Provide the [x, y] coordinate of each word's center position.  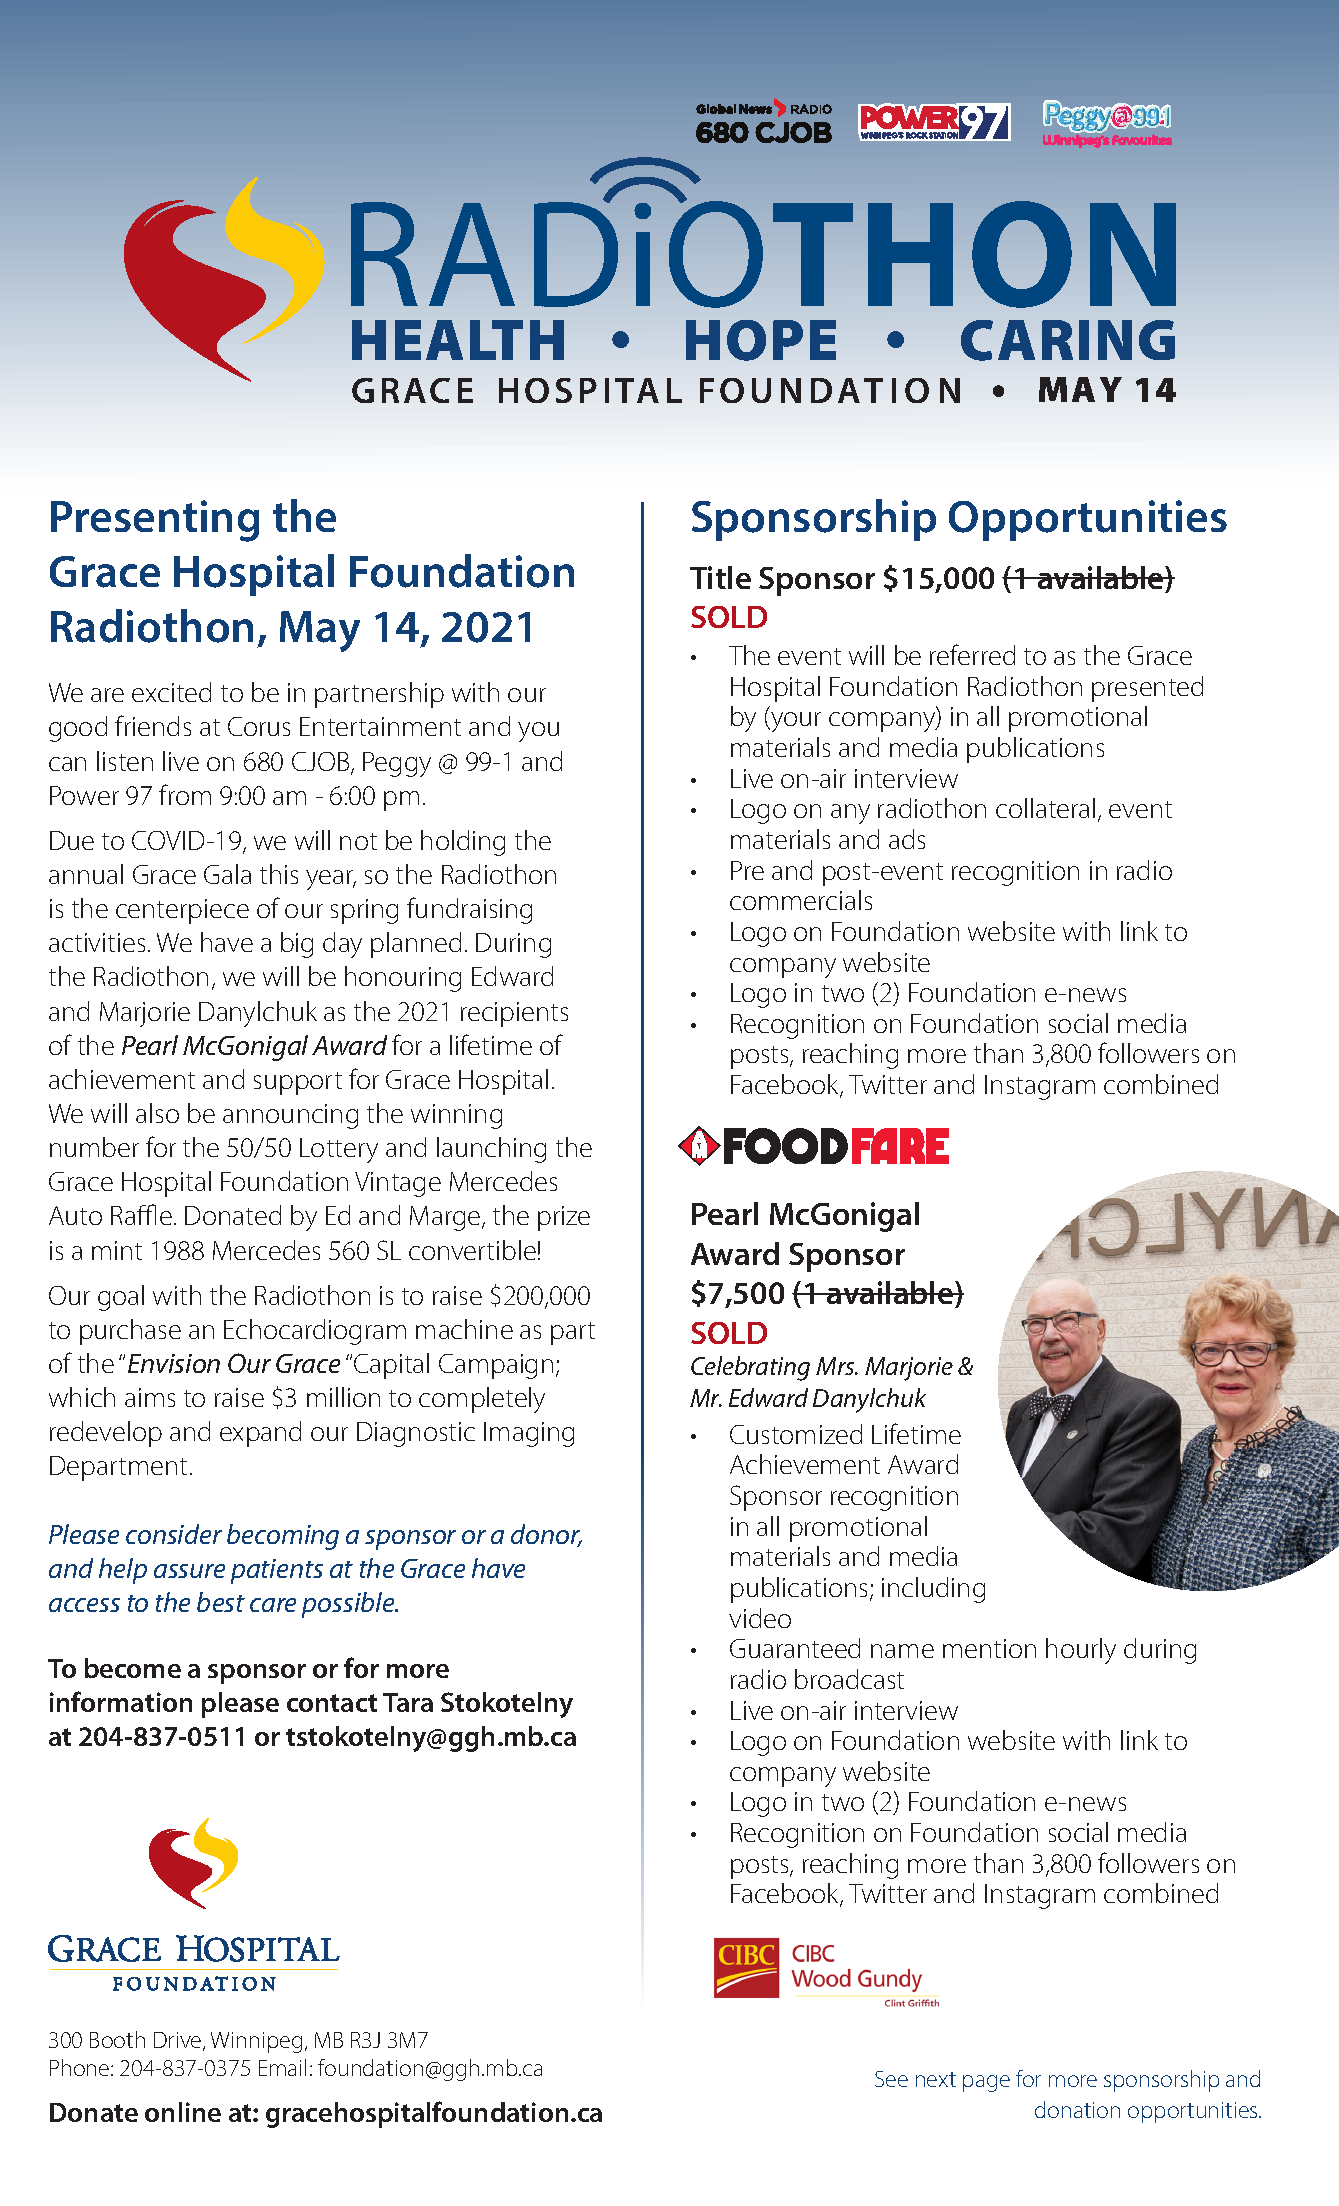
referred [972, 654]
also [157, 1113]
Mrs [836, 1366]
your [795, 722]
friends [153, 725]
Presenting [155, 521]
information [121, 1701]
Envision [174, 1363]
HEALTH [458, 340]
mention [989, 1648]
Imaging [529, 1434]
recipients [514, 1014]
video [760, 1618]
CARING [1068, 340]
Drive [179, 2041]
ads [907, 839]
